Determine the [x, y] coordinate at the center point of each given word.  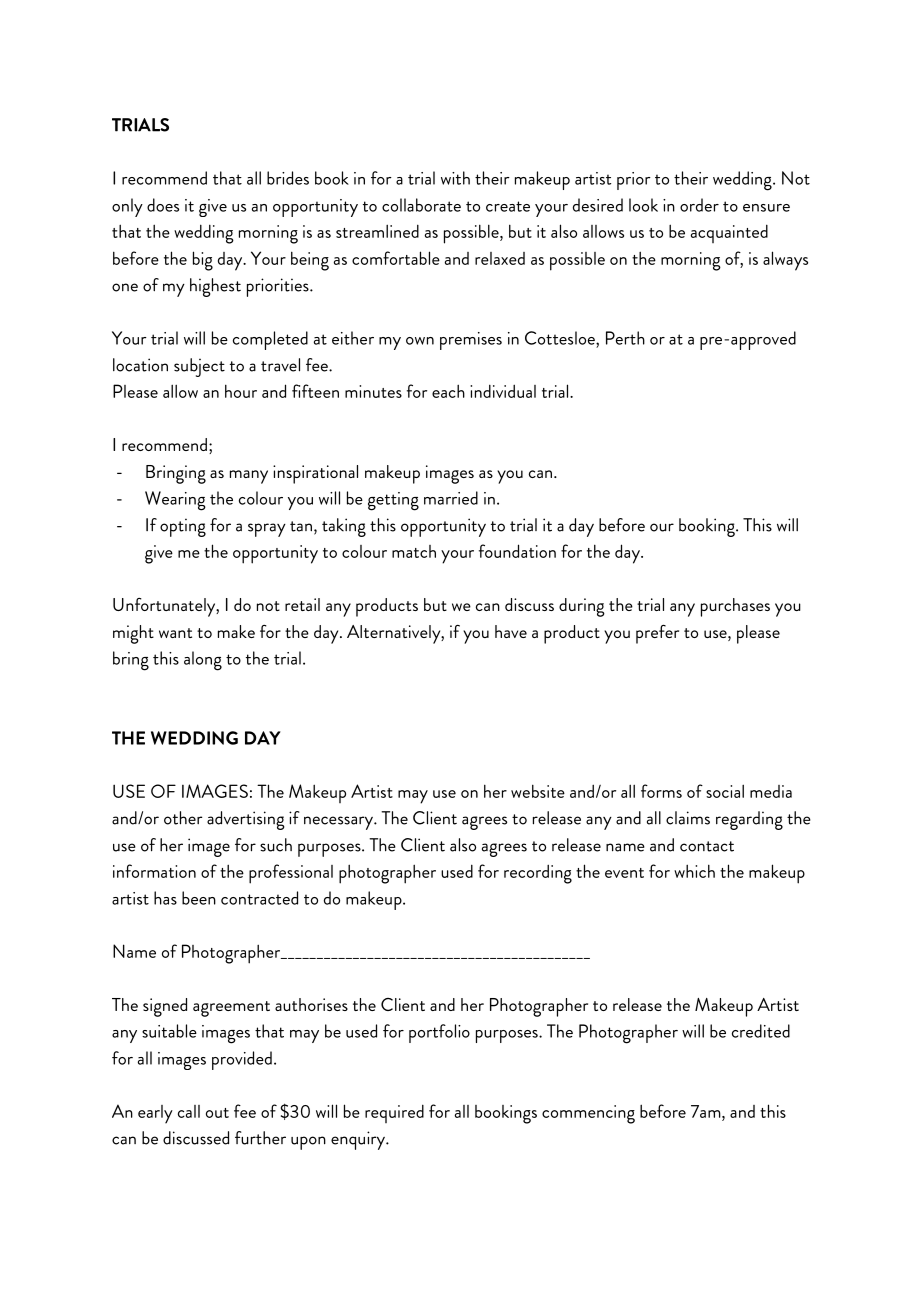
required [394, 1113]
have [511, 631]
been [199, 898]
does [163, 205]
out [217, 1113]
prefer [657, 634]
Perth [625, 338]
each [448, 391]
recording [538, 874]
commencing [588, 1114]
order [699, 205]
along [203, 661]
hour [241, 391]
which [694, 871]
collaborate [421, 205]
